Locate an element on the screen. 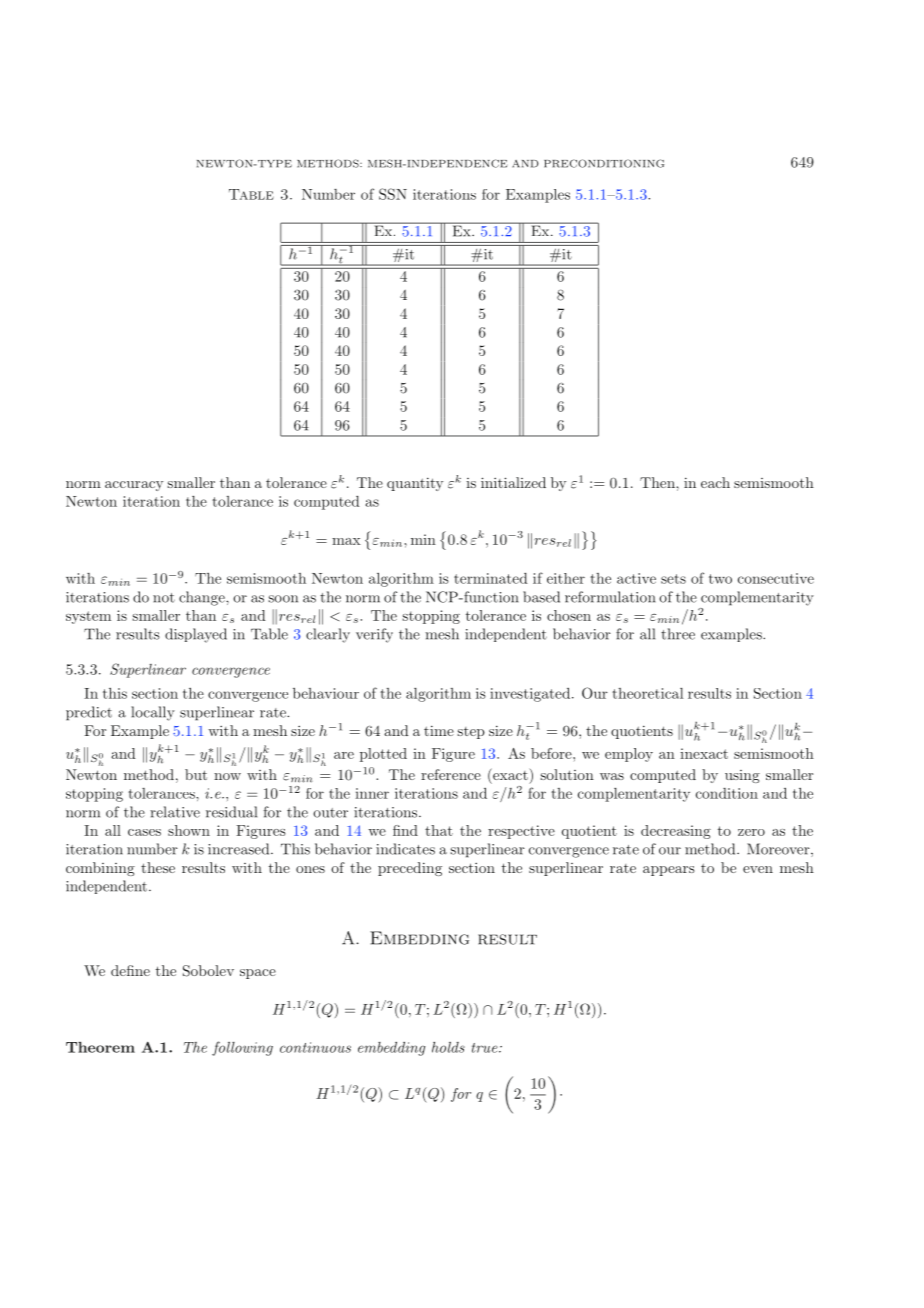 The height and width of the screenshot is (1308, 924). holds is located at coordinates (448, 1047).
